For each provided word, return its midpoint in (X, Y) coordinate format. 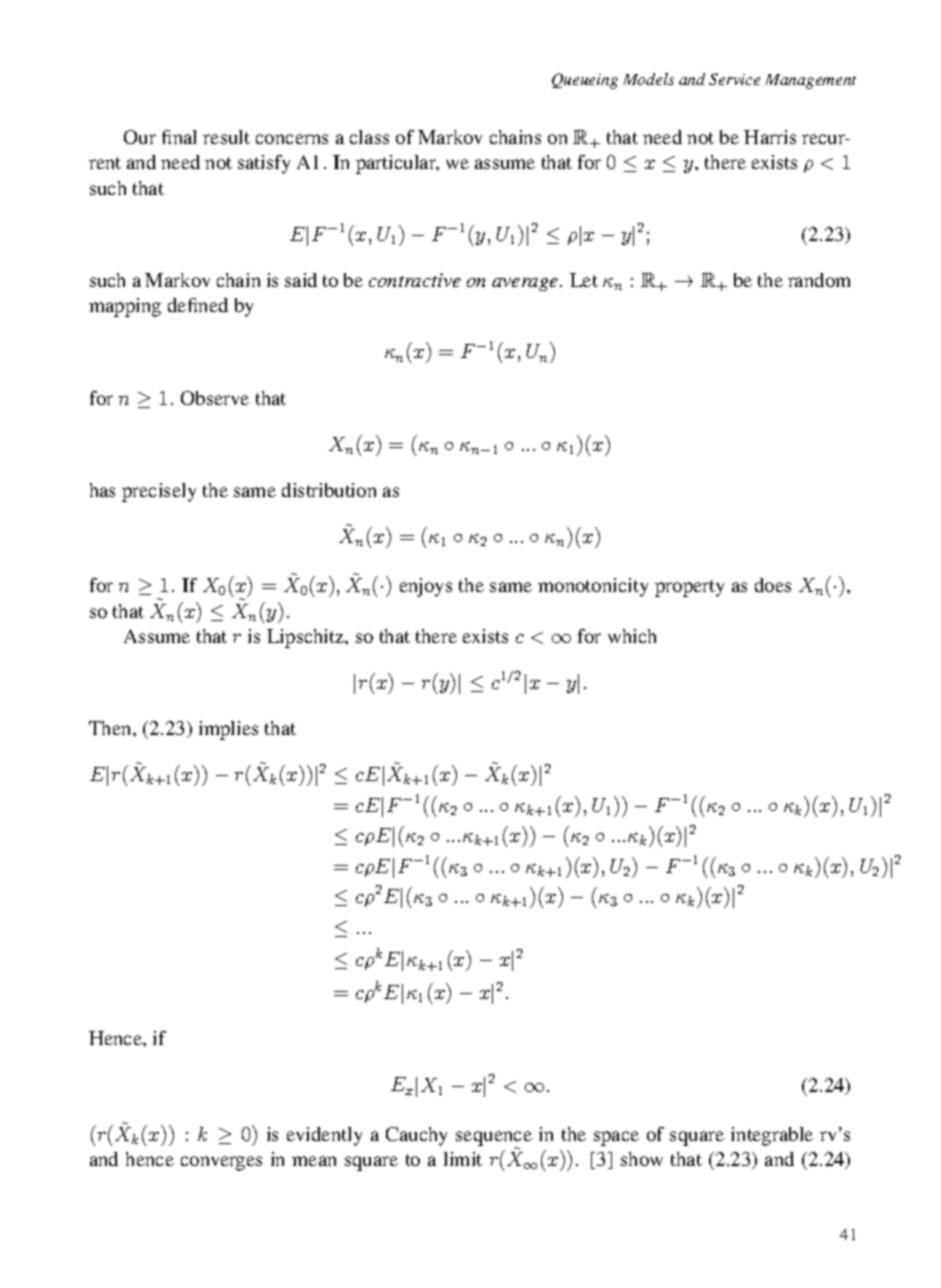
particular (397, 164)
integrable (772, 1136)
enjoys (426, 587)
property (689, 588)
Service (734, 79)
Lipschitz (307, 638)
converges (221, 1163)
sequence (494, 1139)
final (179, 137)
